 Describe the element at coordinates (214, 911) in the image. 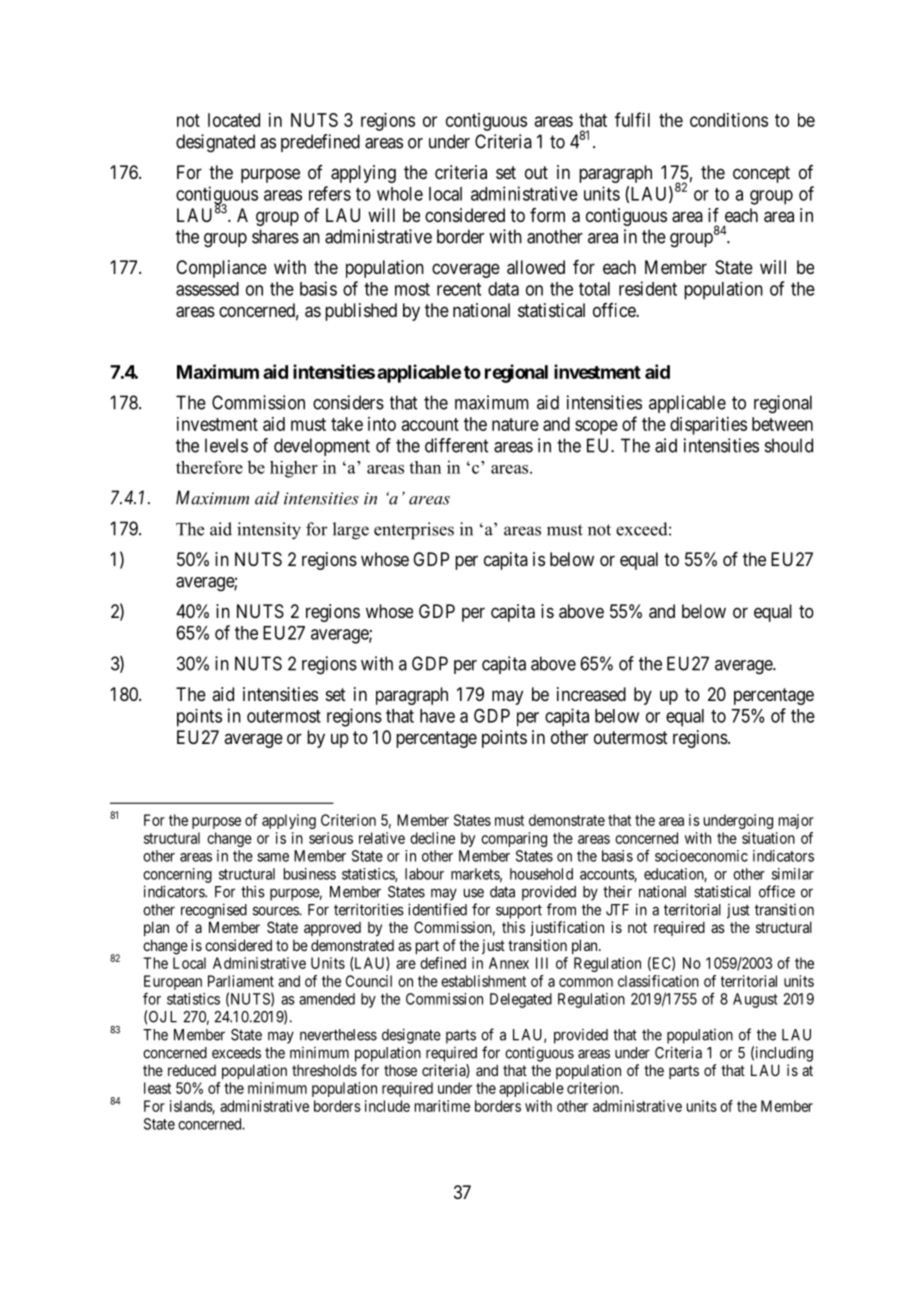

I see `recognised` at that location.
